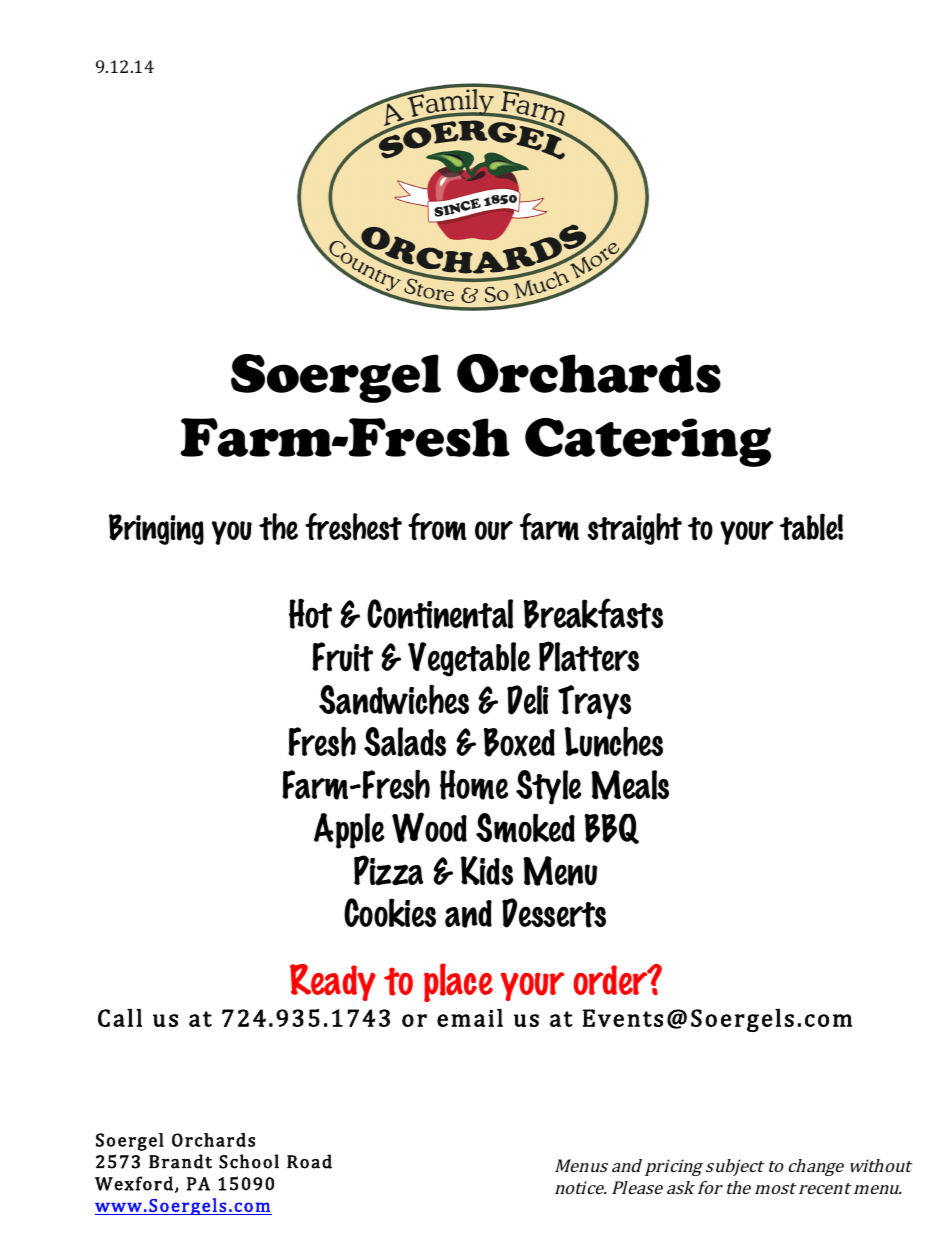 This document has height=1233, width=952. Describe the element at coordinates (333, 982) in the document. I see `Ready` at that location.
